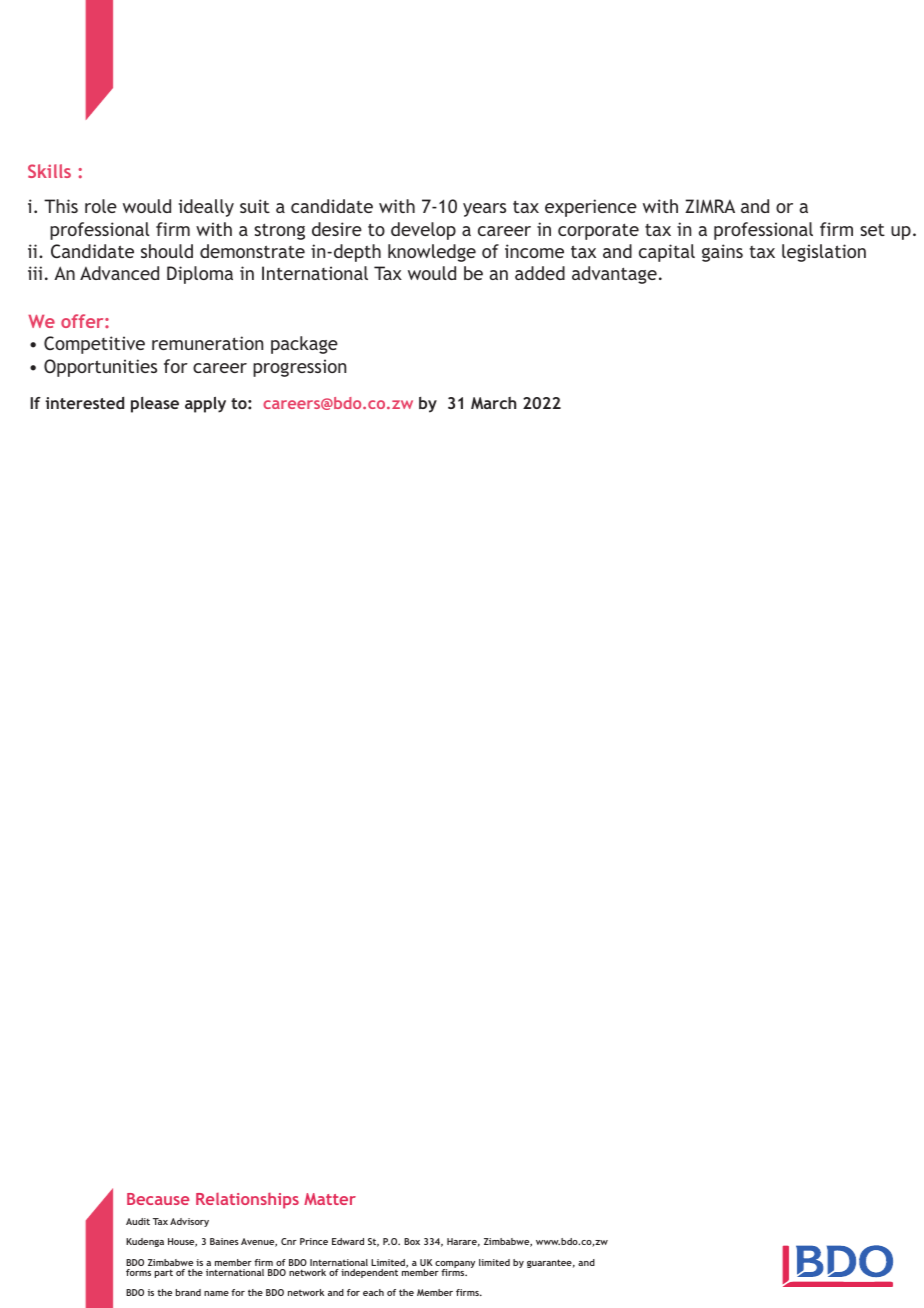 The height and width of the screenshot is (1308, 924). I want to click on role, so click(101, 206).
